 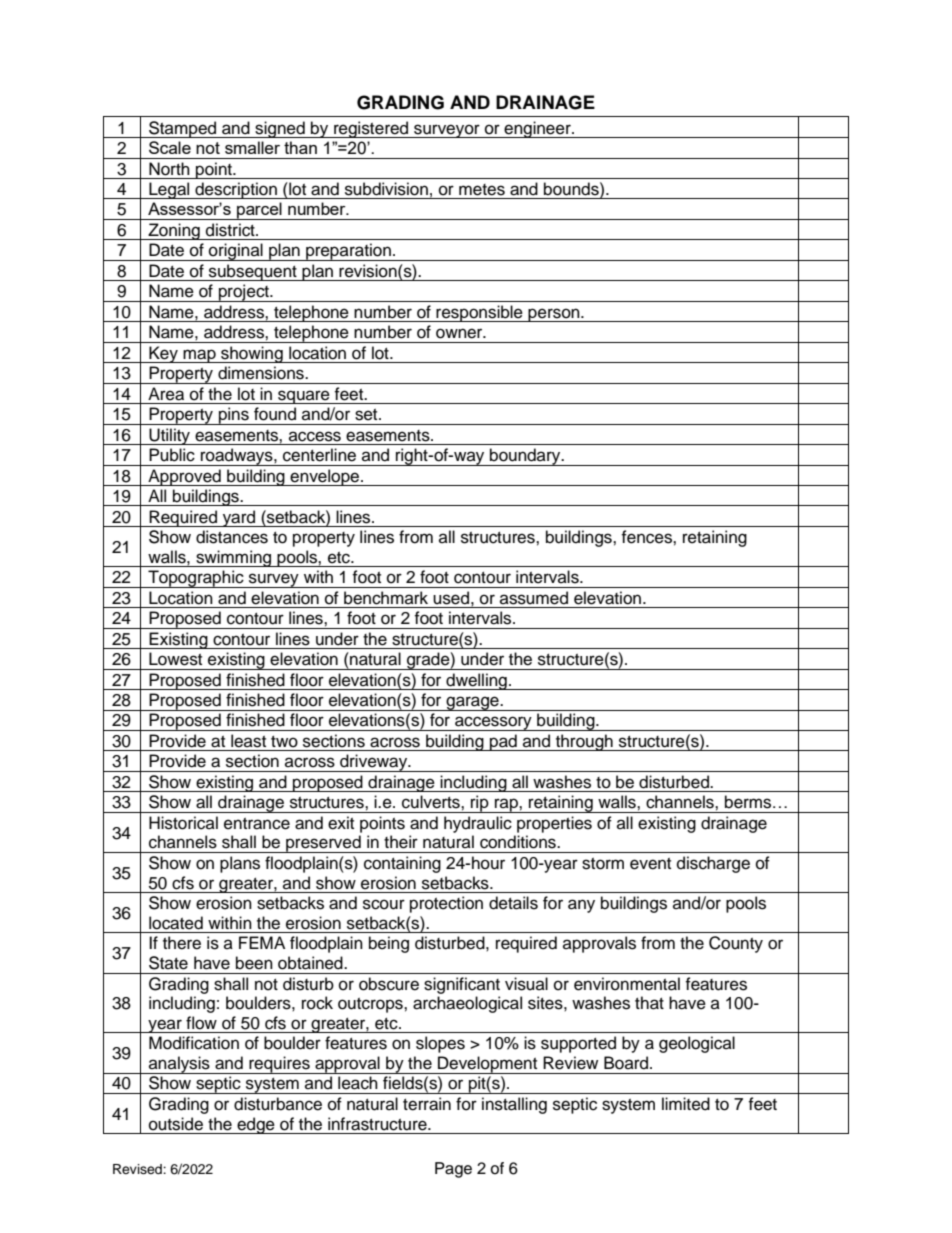 What do you see at coordinates (259, 211) in the screenshot?
I see `parcel` at bounding box center [259, 211].
